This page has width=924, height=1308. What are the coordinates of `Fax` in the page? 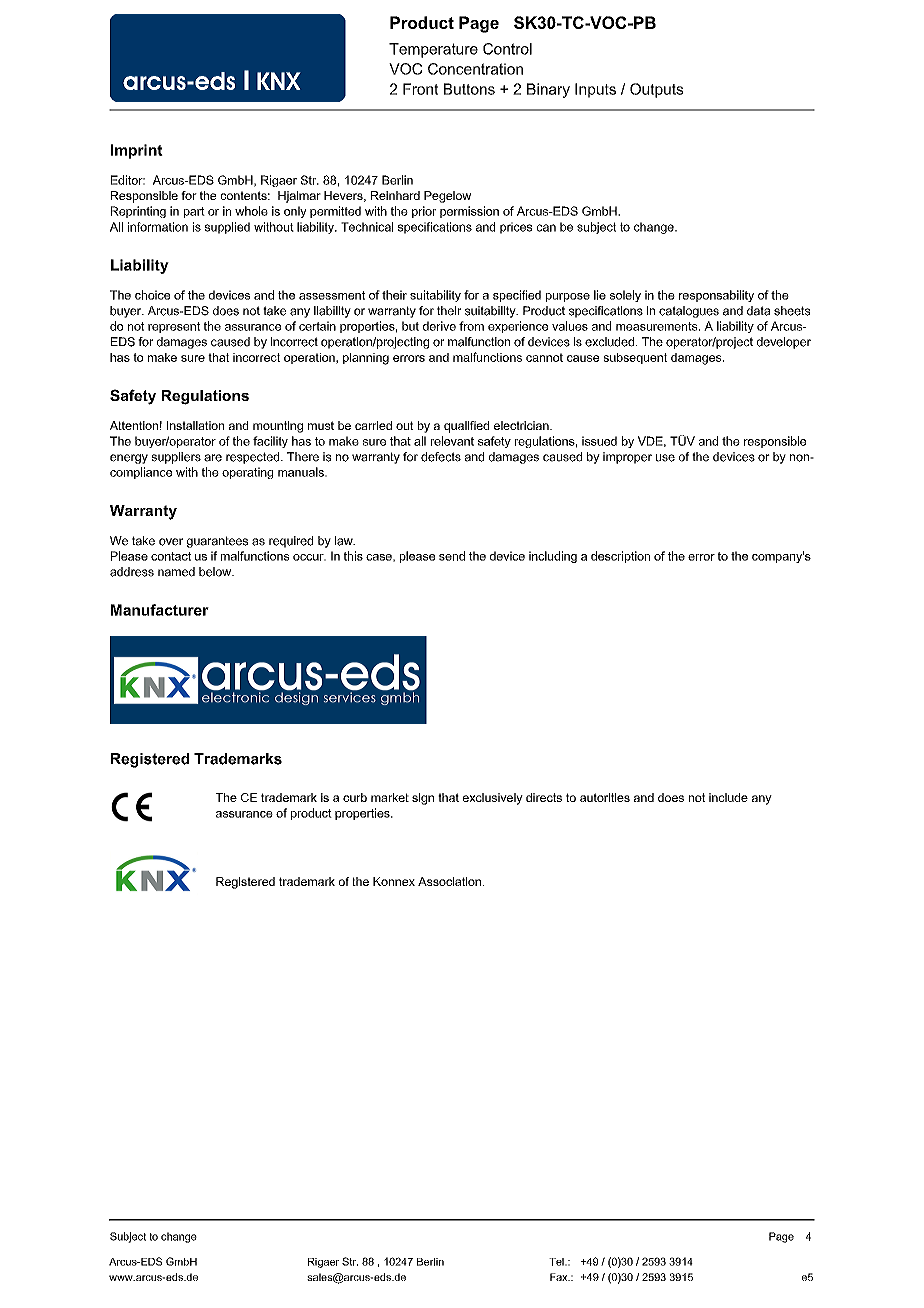 It's located at (560, 1277).
